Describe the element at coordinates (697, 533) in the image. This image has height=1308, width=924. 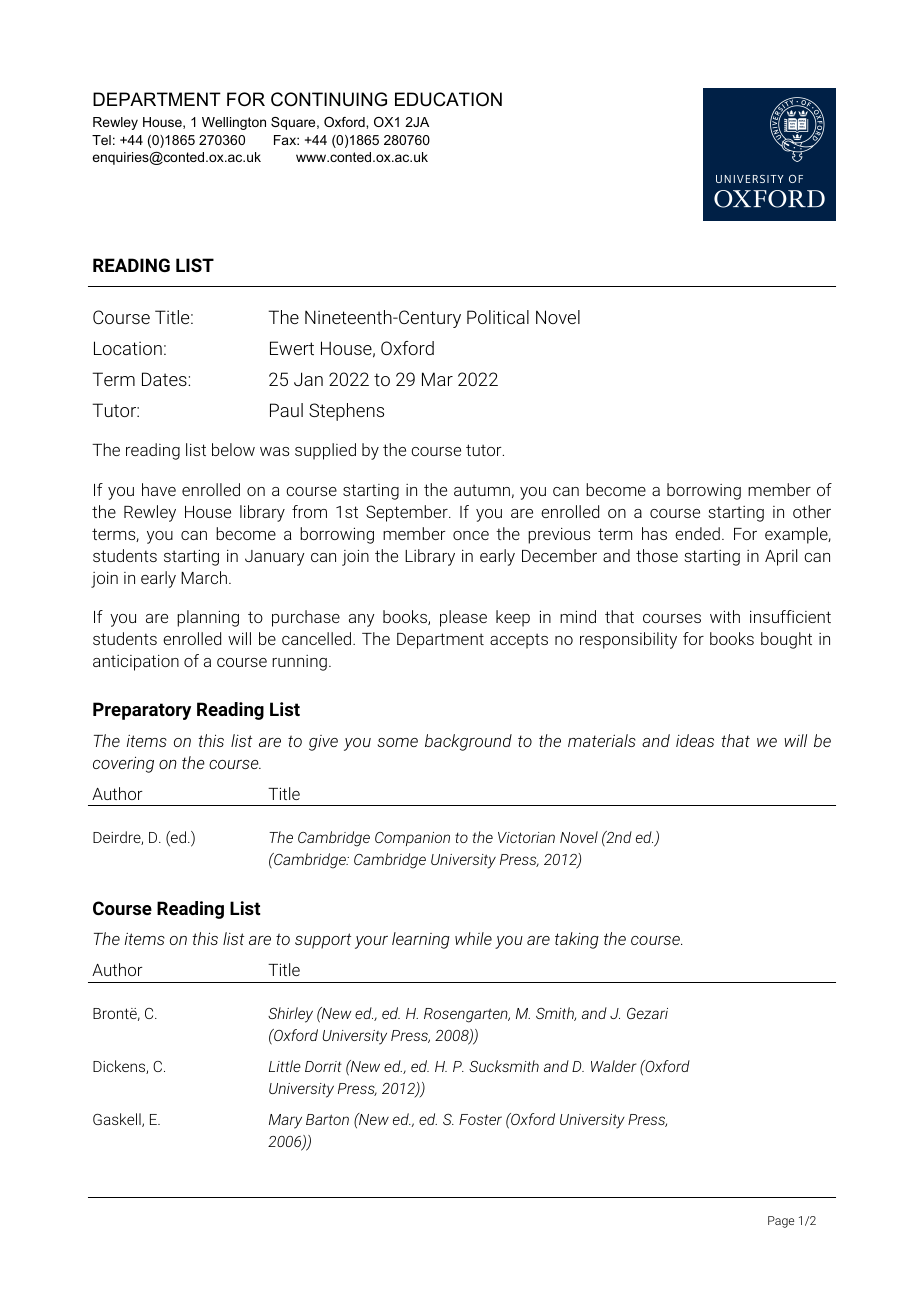
I see `ended` at that location.
